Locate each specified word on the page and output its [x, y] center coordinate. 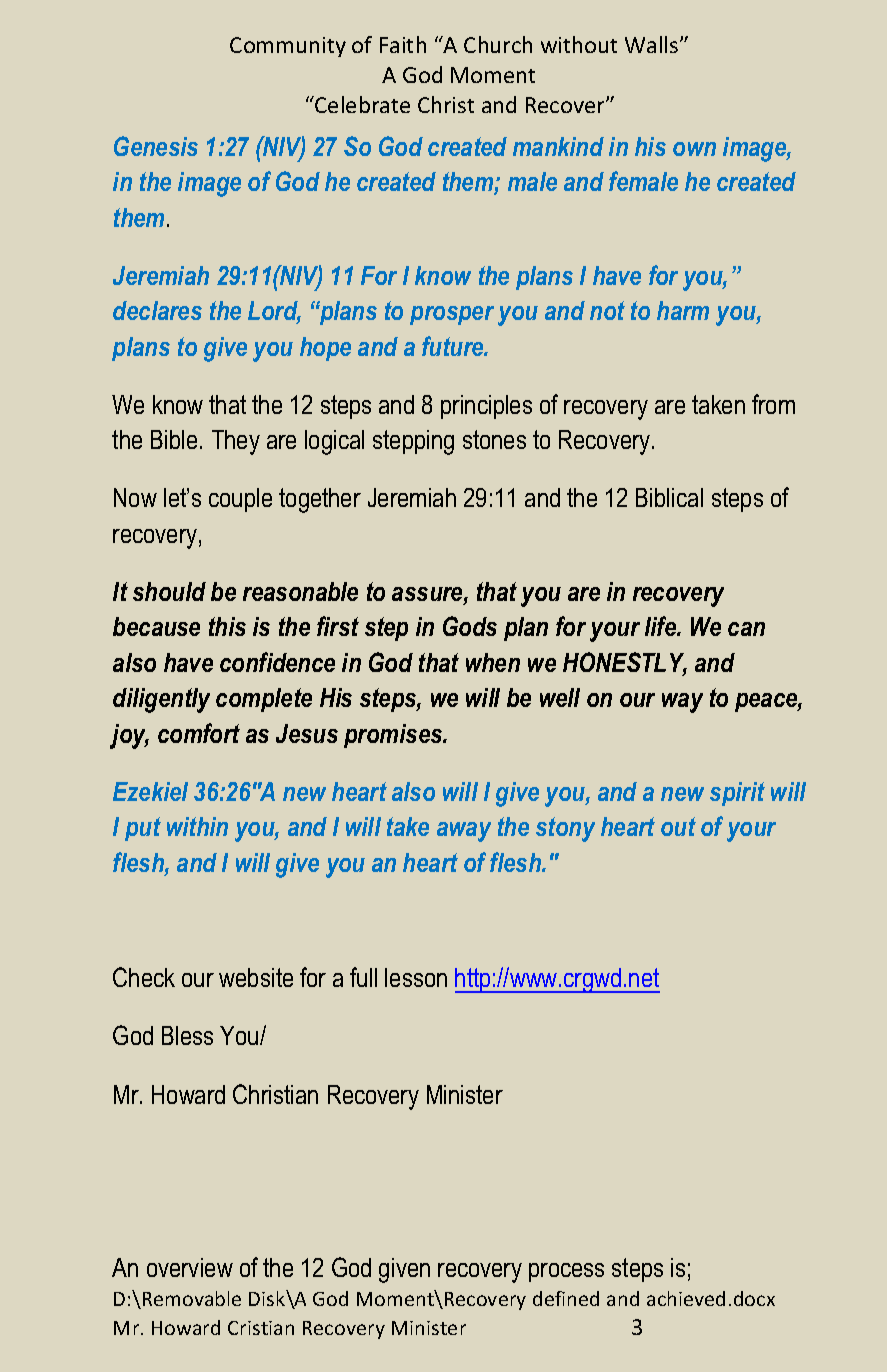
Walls [653, 44]
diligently [161, 700]
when [493, 662]
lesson [416, 977]
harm [683, 310]
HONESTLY [625, 663]
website [256, 977]
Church [498, 44]
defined [566, 1298]
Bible [174, 439]
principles [486, 407]
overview [190, 1267]
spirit [737, 794]
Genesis [156, 146]
